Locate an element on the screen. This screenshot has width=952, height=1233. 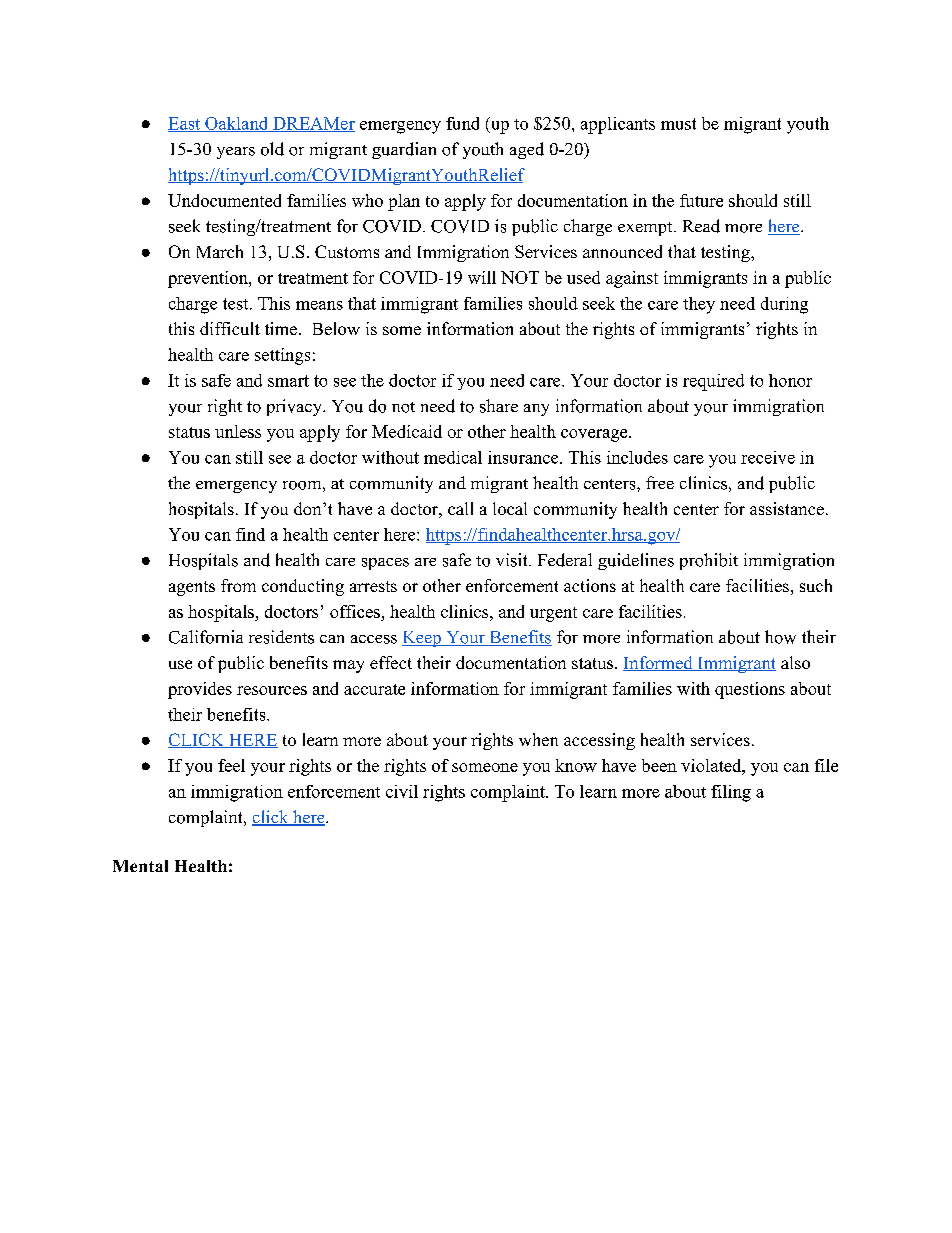
aged is located at coordinates (527, 150).
